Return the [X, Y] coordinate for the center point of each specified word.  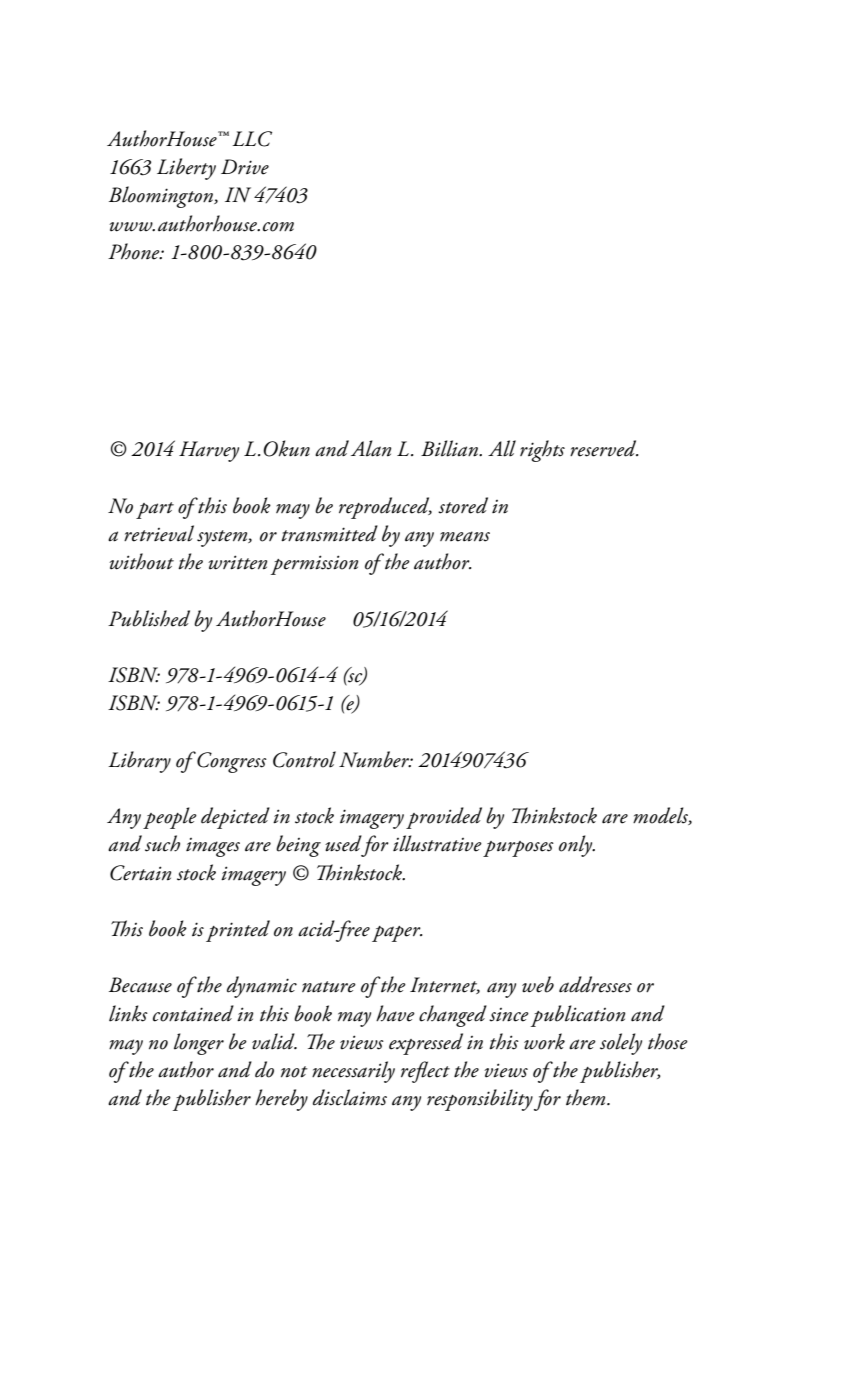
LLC [252, 139]
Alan [371, 448]
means [465, 536]
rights [542, 451]
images [213, 847]
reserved [604, 448]
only [577, 846]
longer [199, 1044]
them [587, 1097]
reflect [425, 1072]
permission [314, 565]
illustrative [437, 843]
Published [149, 618]
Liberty [186, 169]
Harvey [209, 451]
